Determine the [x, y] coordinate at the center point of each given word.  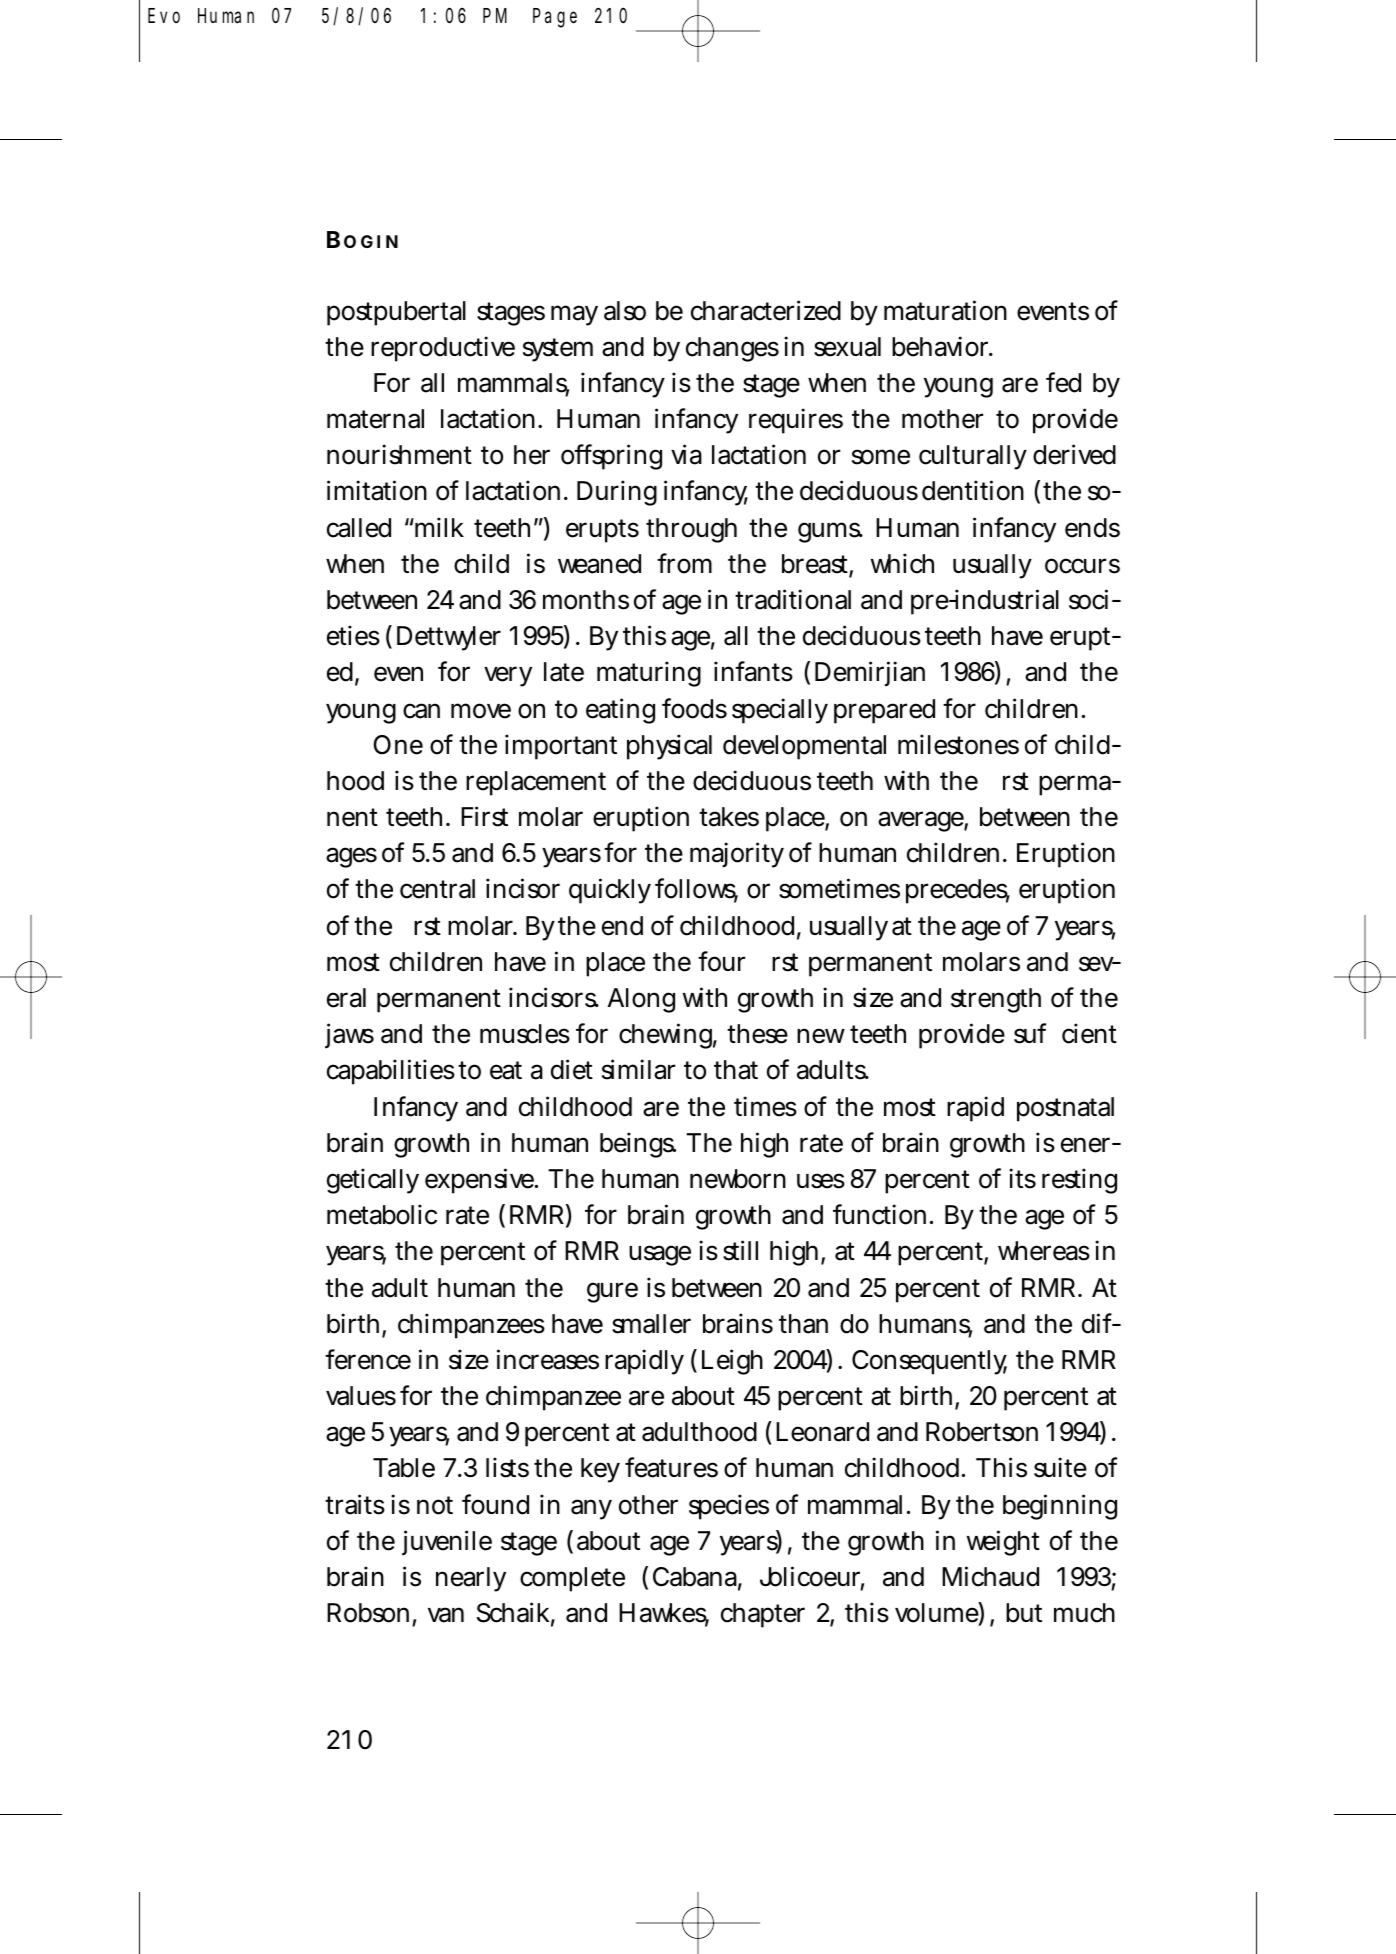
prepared [884, 711]
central [437, 889]
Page [555, 18]
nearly [471, 1579]
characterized [766, 310]
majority [737, 855]
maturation [945, 310]
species [729, 1507]
